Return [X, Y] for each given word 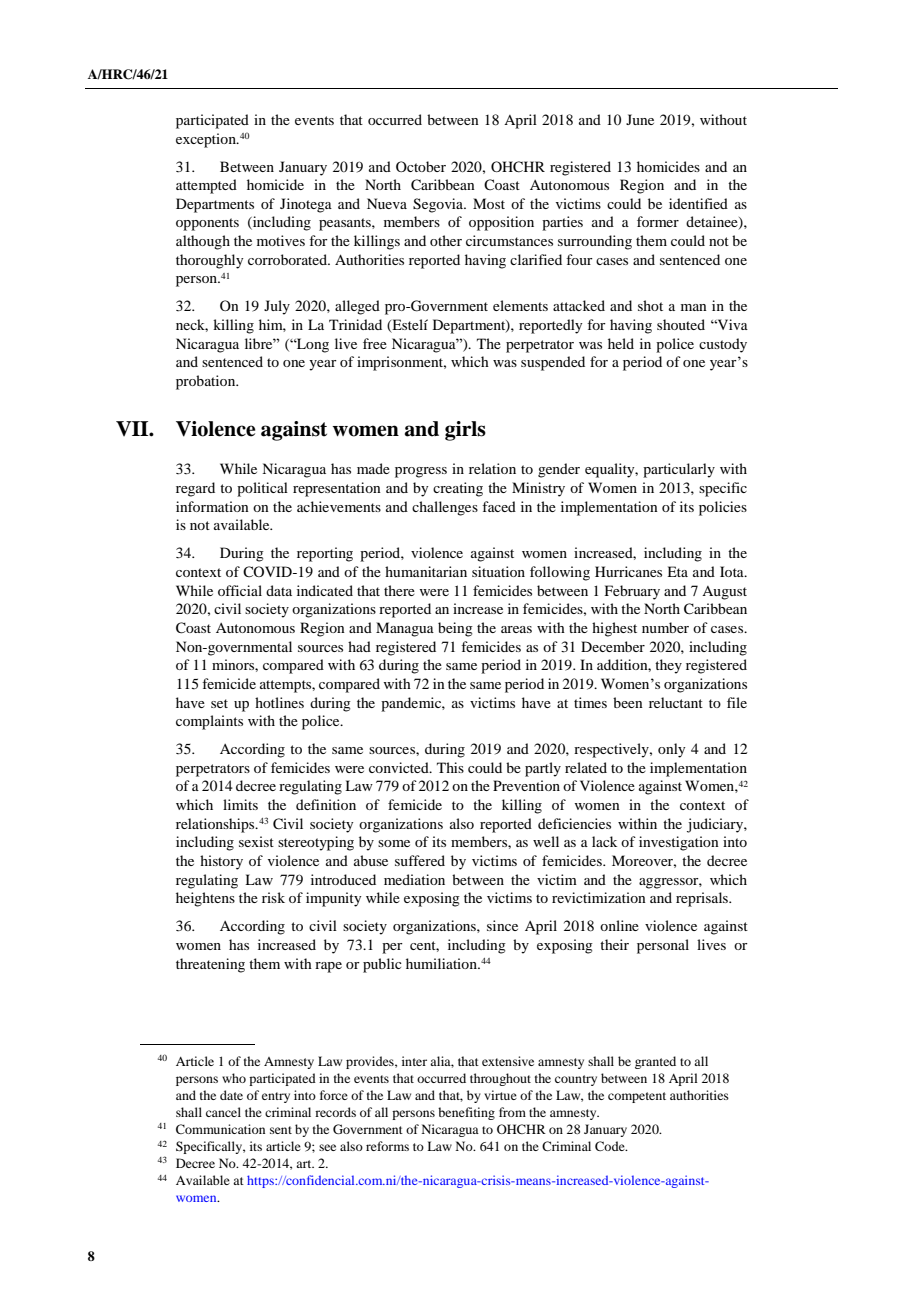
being [455, 629]
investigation [679, 843]
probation [207, 382]
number [665, 627]
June [640, 119]
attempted [206, 186]
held [621, 343]
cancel [223, 1112]
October [421, 166]
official [240, 590]
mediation [414, 879]
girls [465, 431]
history [221, 862]
